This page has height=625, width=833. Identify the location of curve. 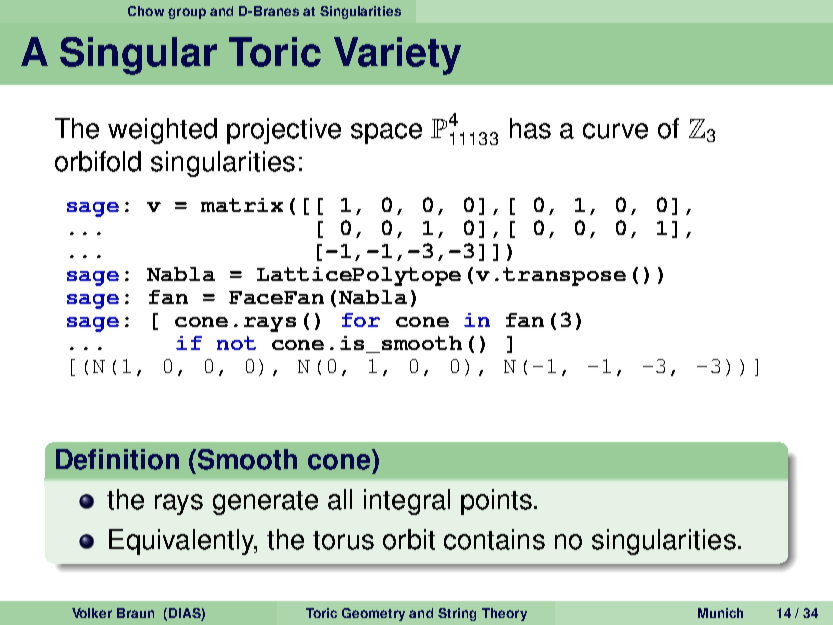
(615, 131).
